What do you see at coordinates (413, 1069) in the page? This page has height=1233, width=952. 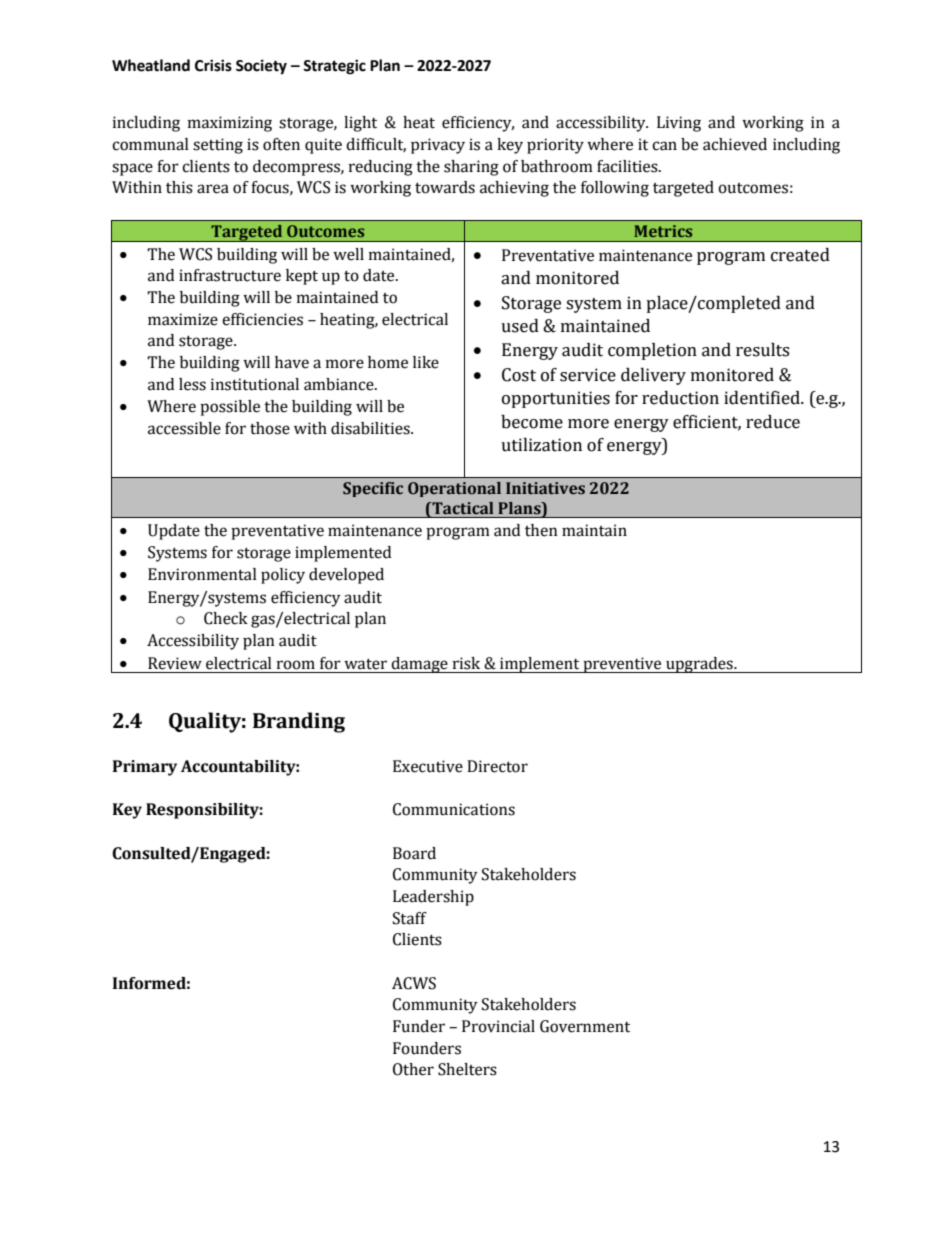 I see `Other` at bounding box center [413, 1069].
